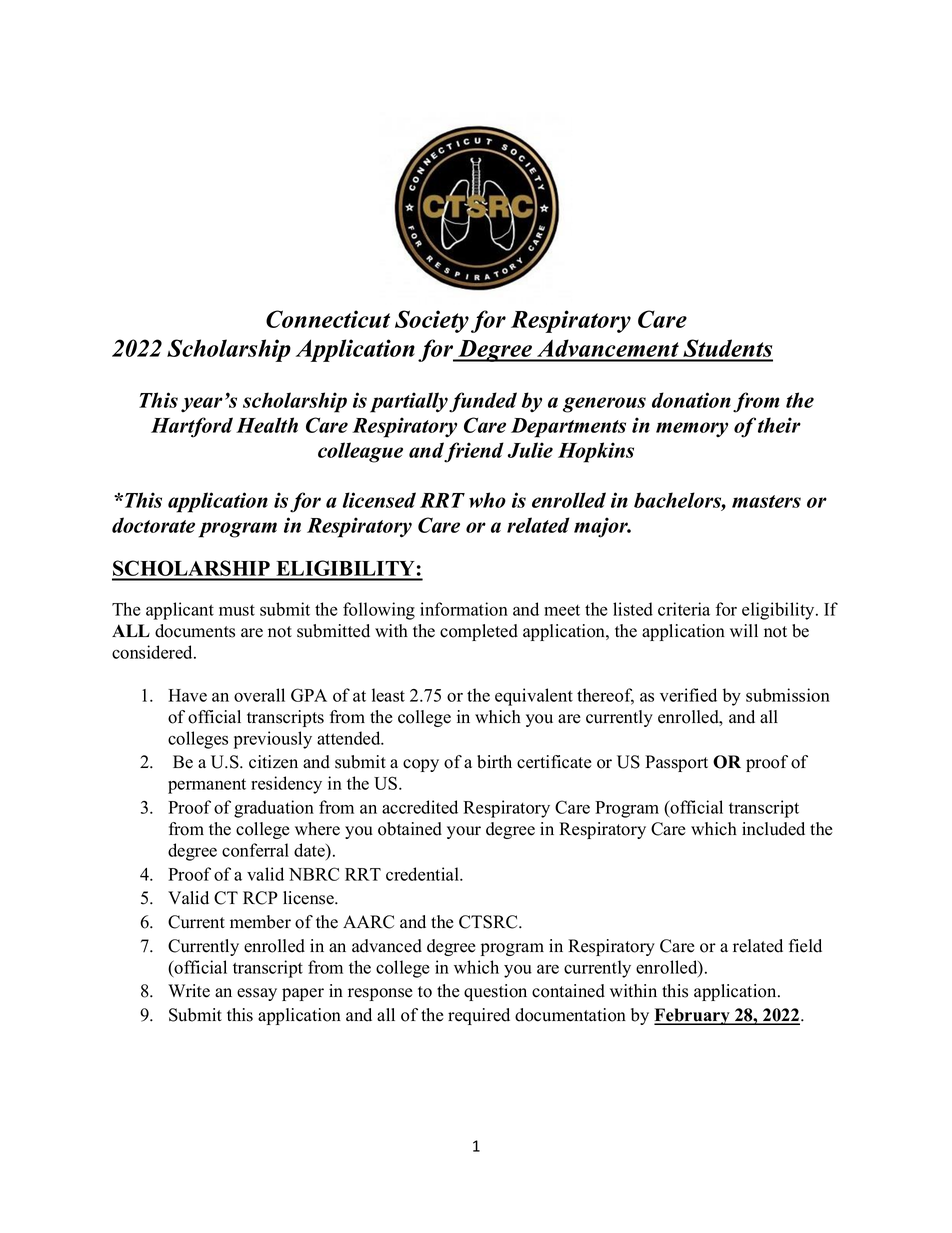  I want to click on verified, so click(688, 695).
